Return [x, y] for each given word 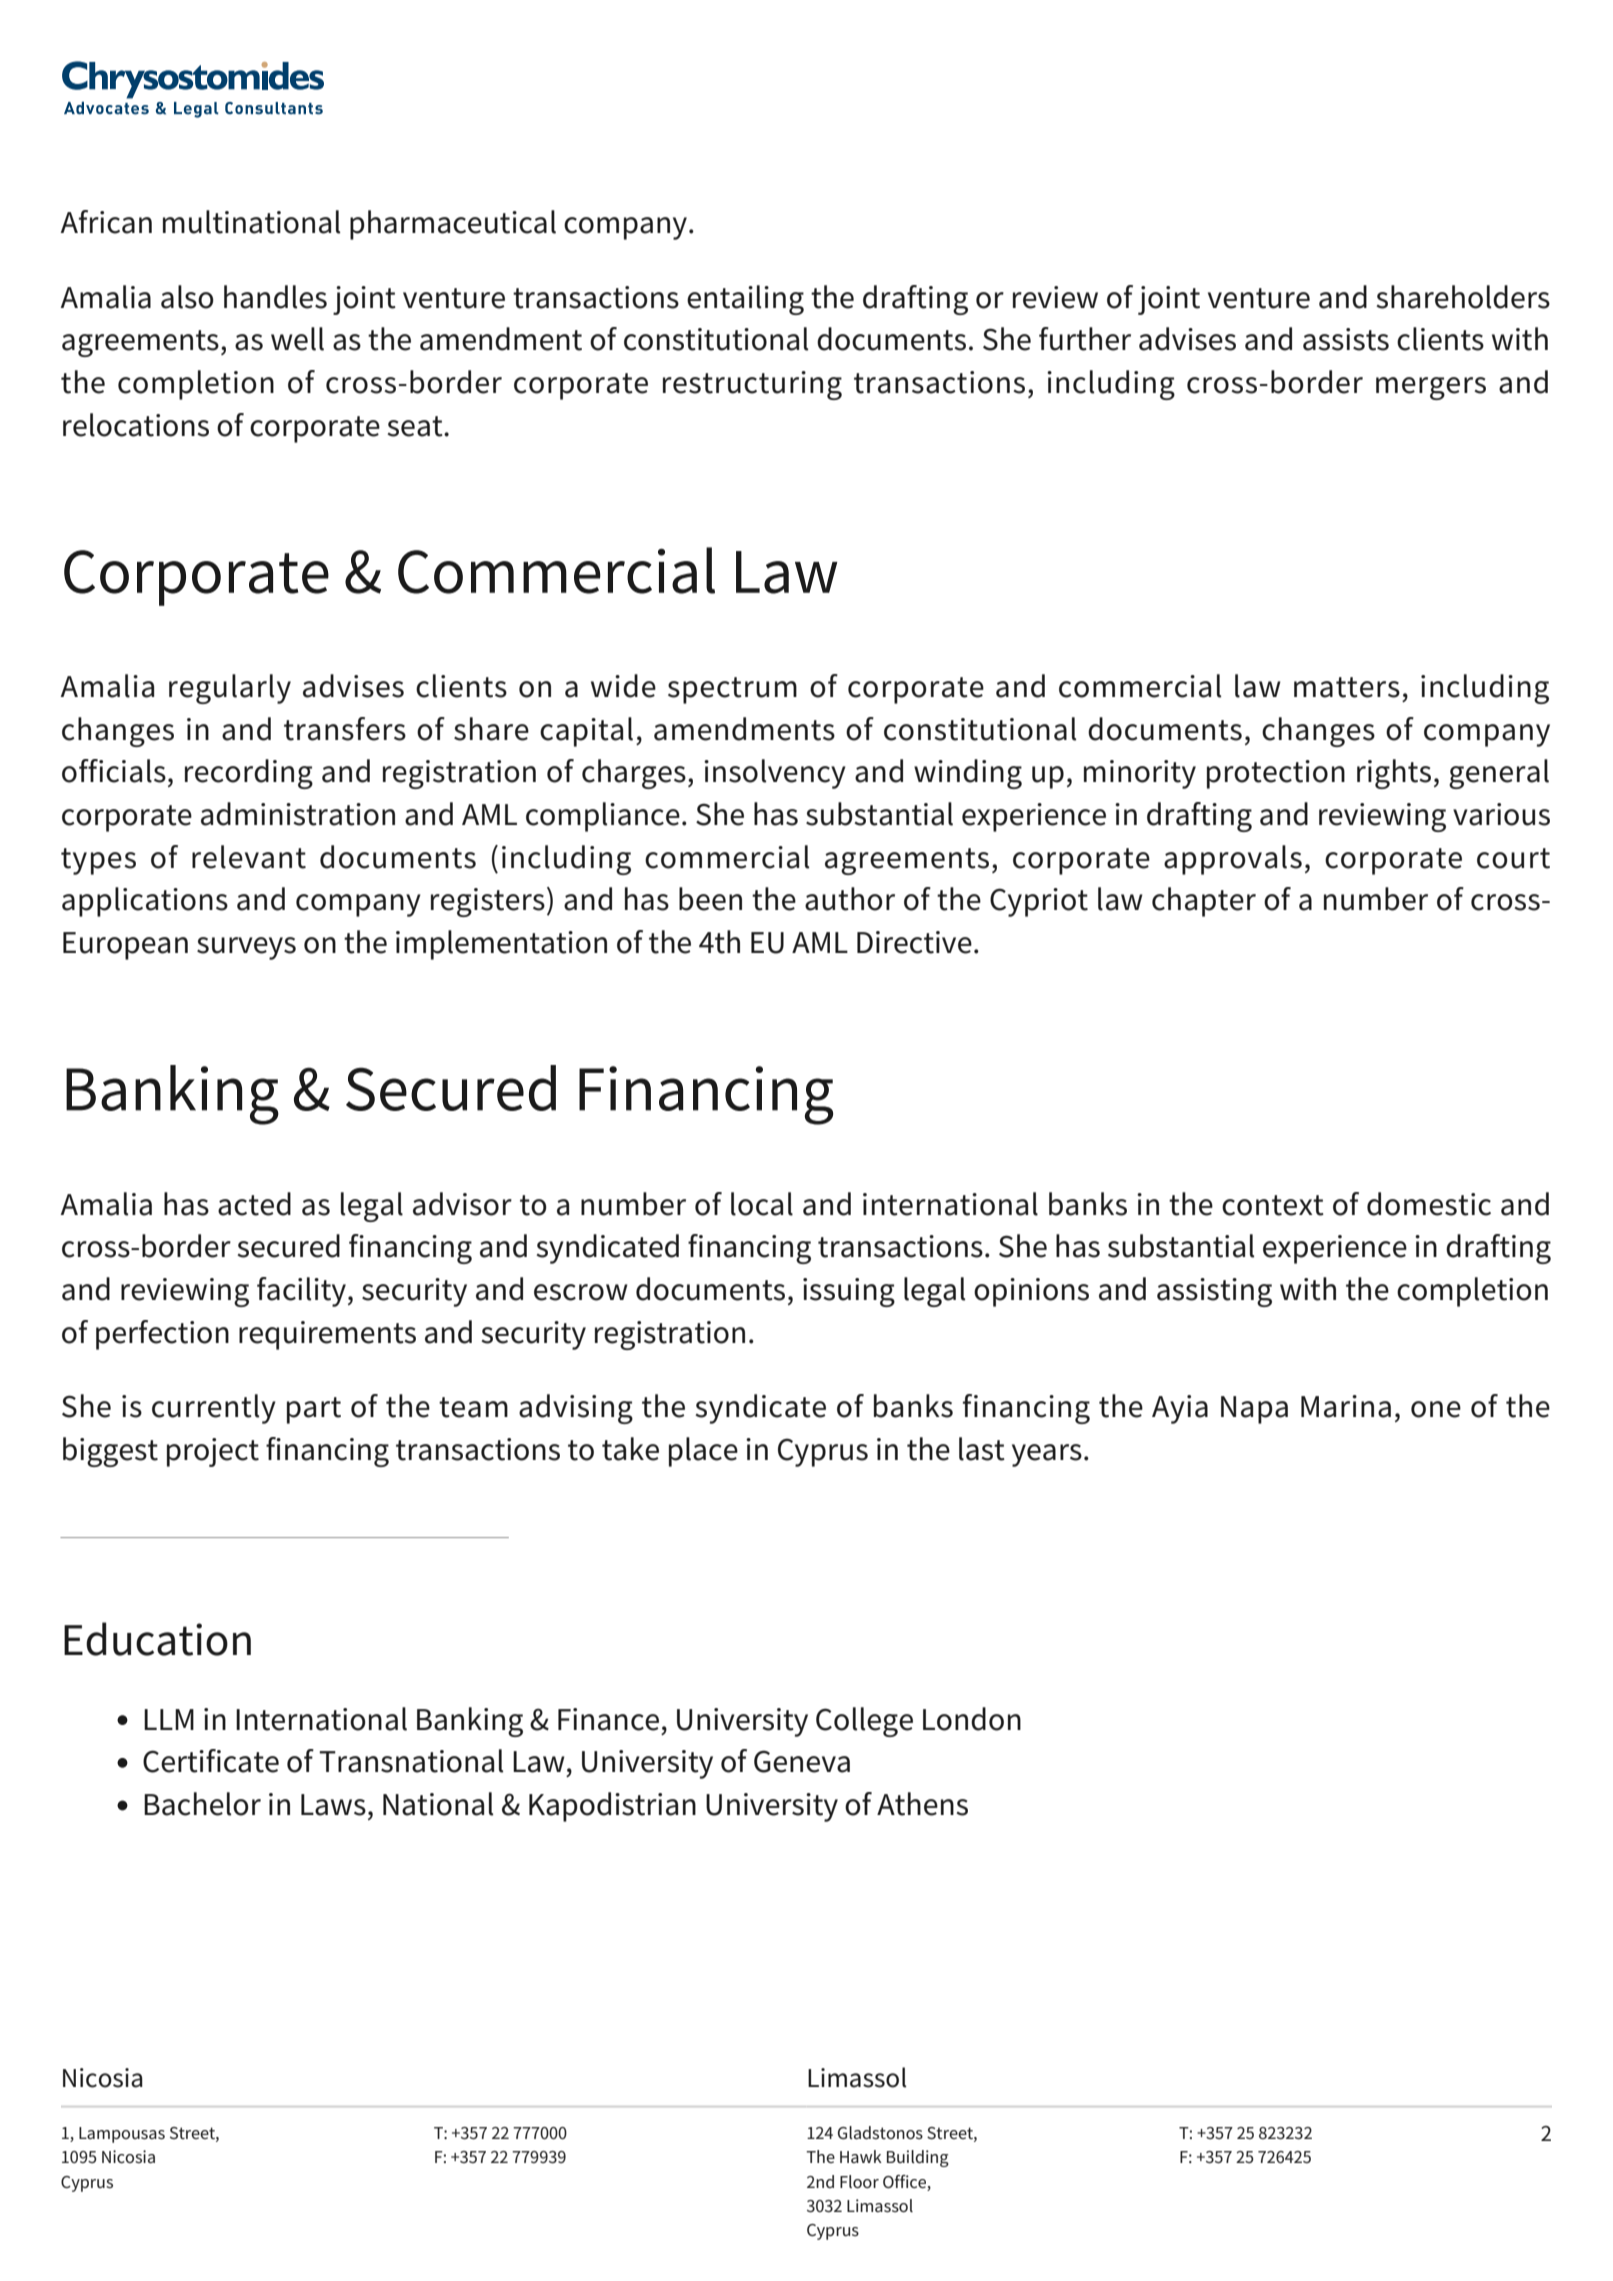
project [213, 1452]
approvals [1233, 860]
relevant [249, 857]
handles [275, 297]
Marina [1346, 1406]
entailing [745, 300]
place [703, 1452]
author [850, 899]
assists [1346, 339]
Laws [333, 1805]
